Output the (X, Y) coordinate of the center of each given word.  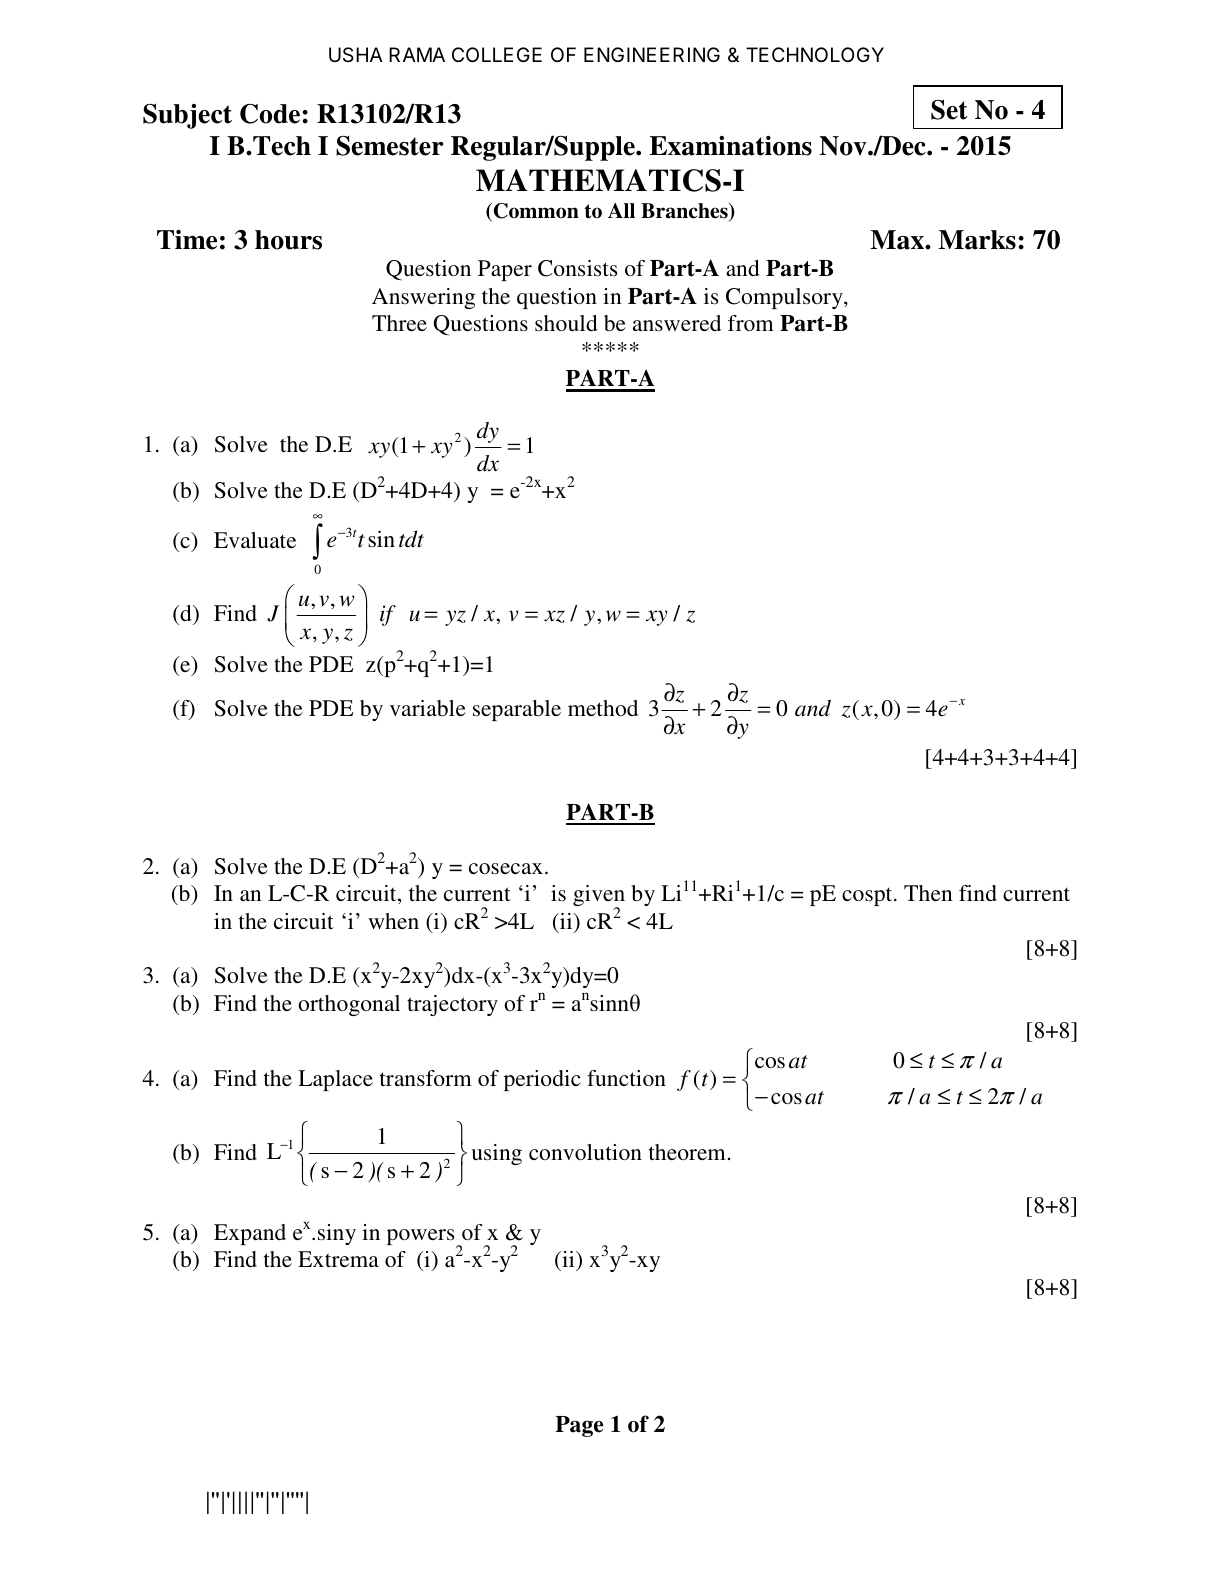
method (603, 708)
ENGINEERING (652, 54)
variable (428, 708)
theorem (687, 1152)
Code (270, 114)
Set (949, 109)
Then (928, 893)
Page (579, 1426)
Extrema (338, 1259)
